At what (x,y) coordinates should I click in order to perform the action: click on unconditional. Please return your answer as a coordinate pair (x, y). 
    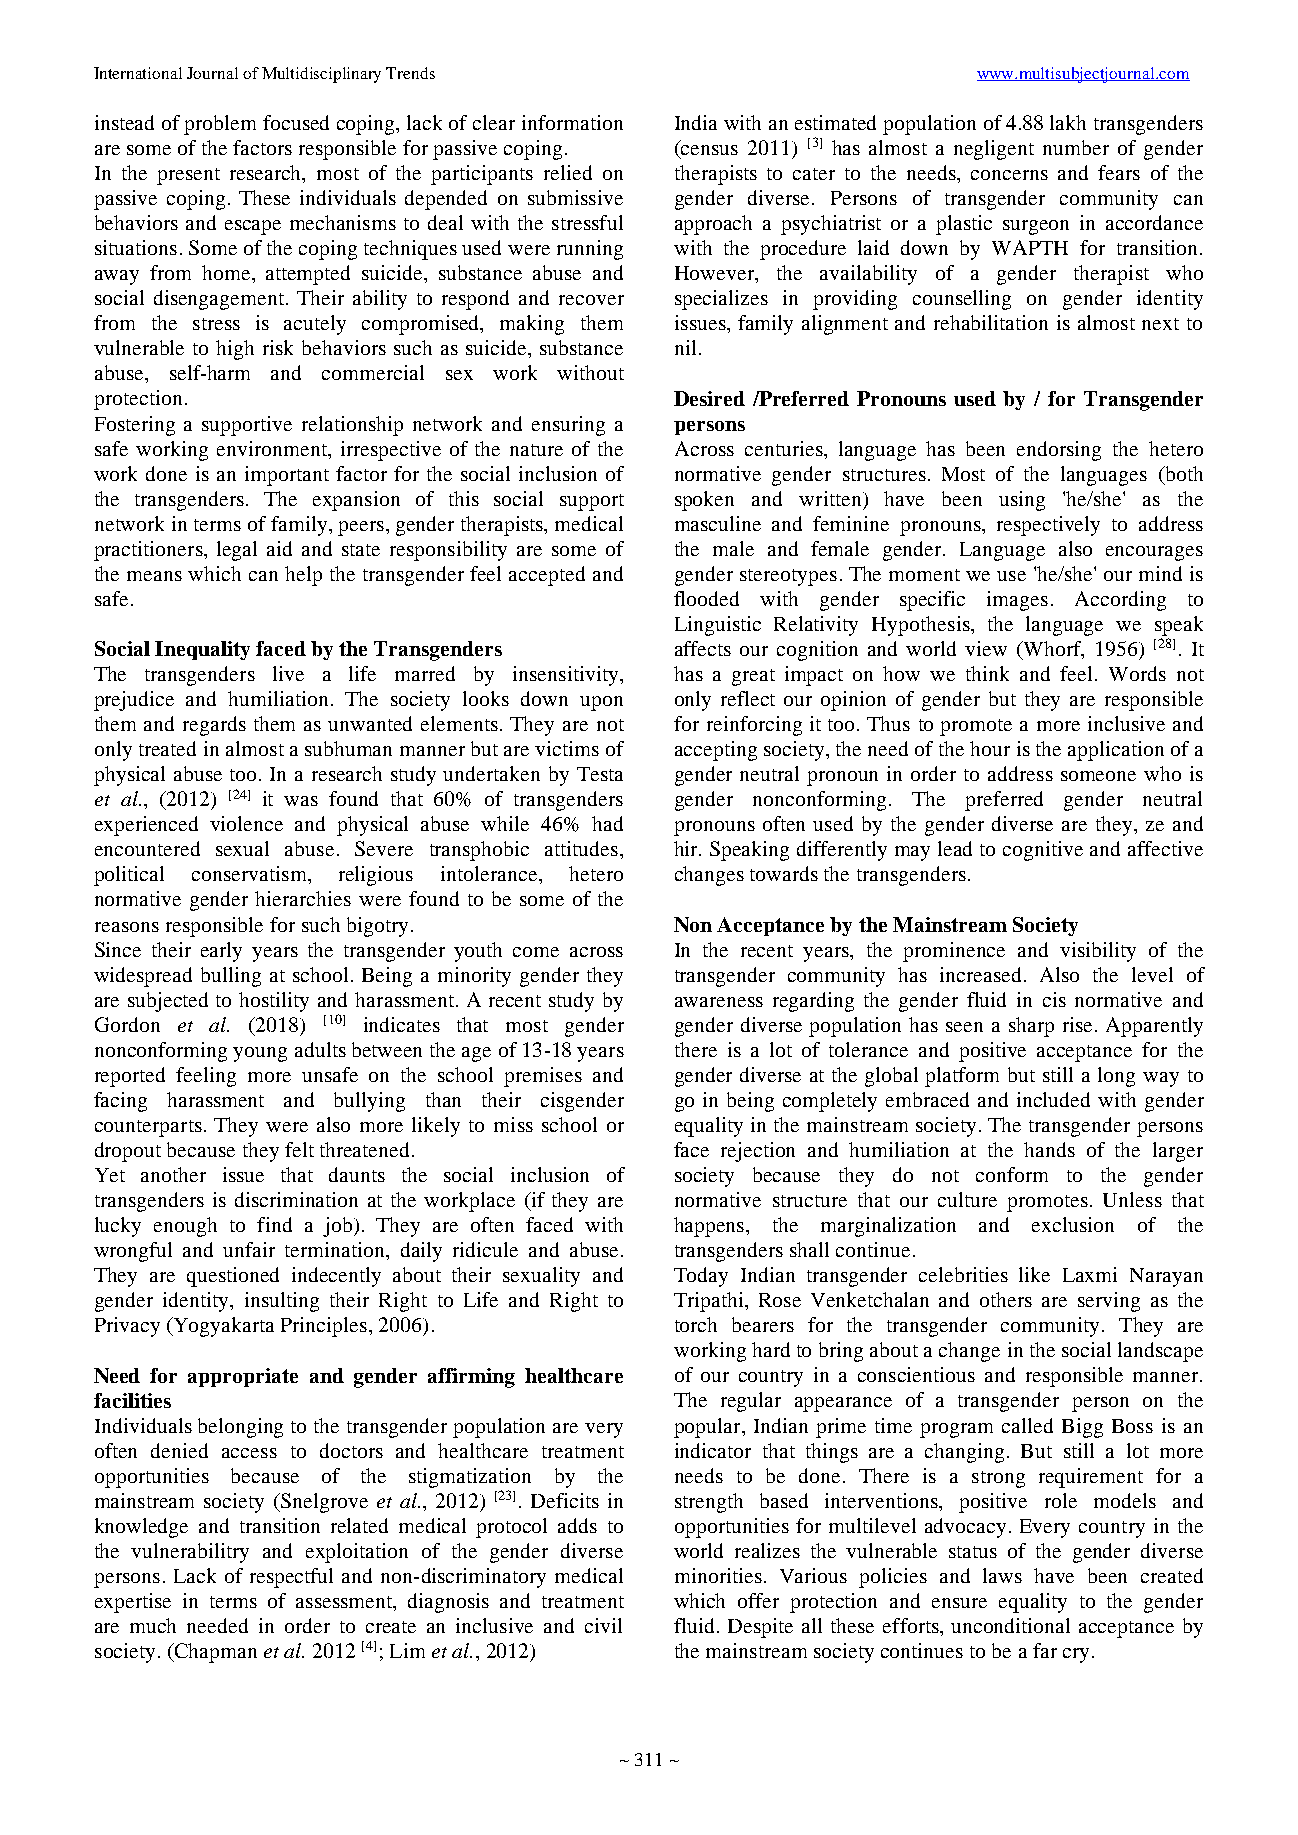
    Looking at the image, I should click on (1010, 1625).
